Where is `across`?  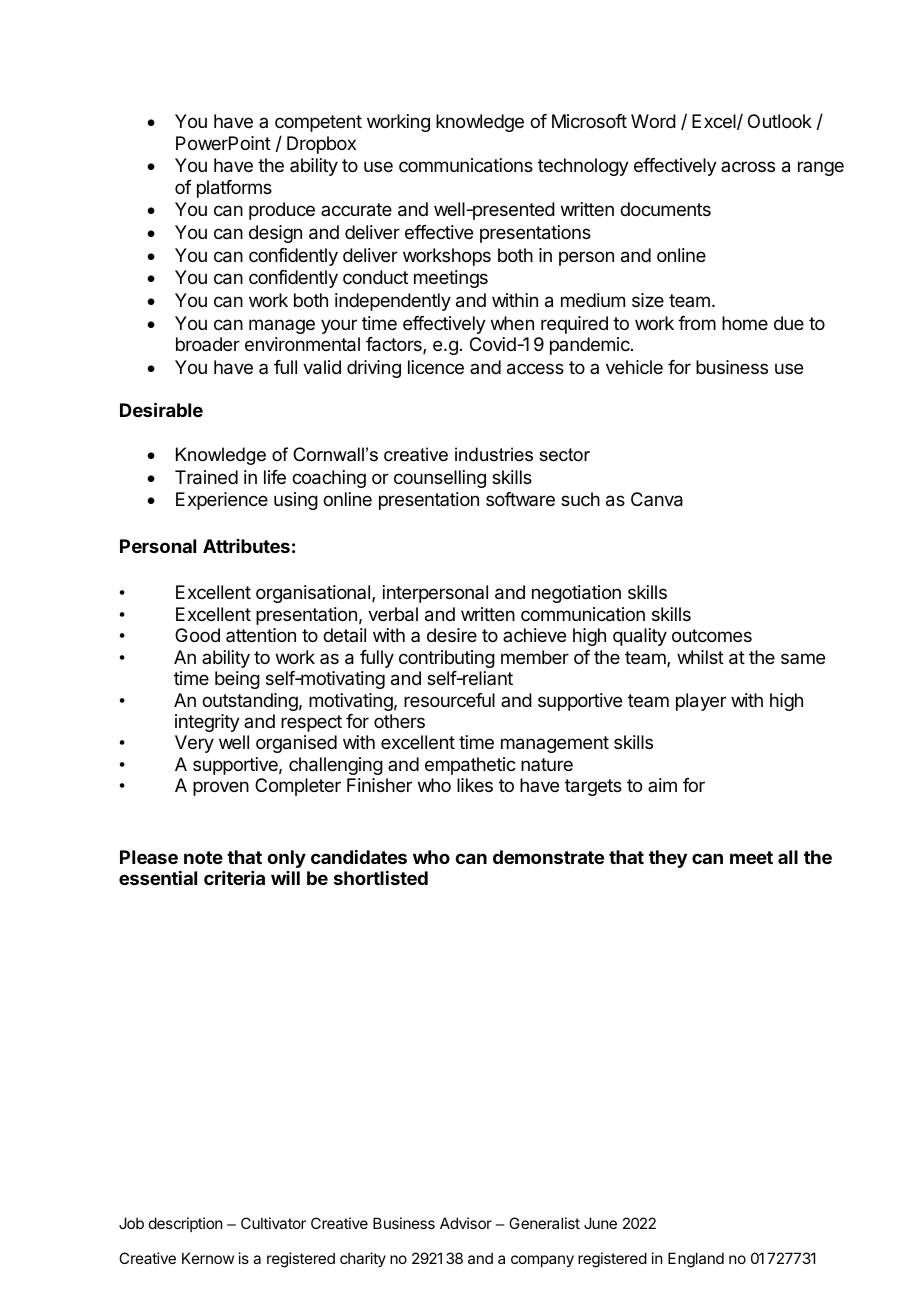 across is located at coordinates (748, 166).
